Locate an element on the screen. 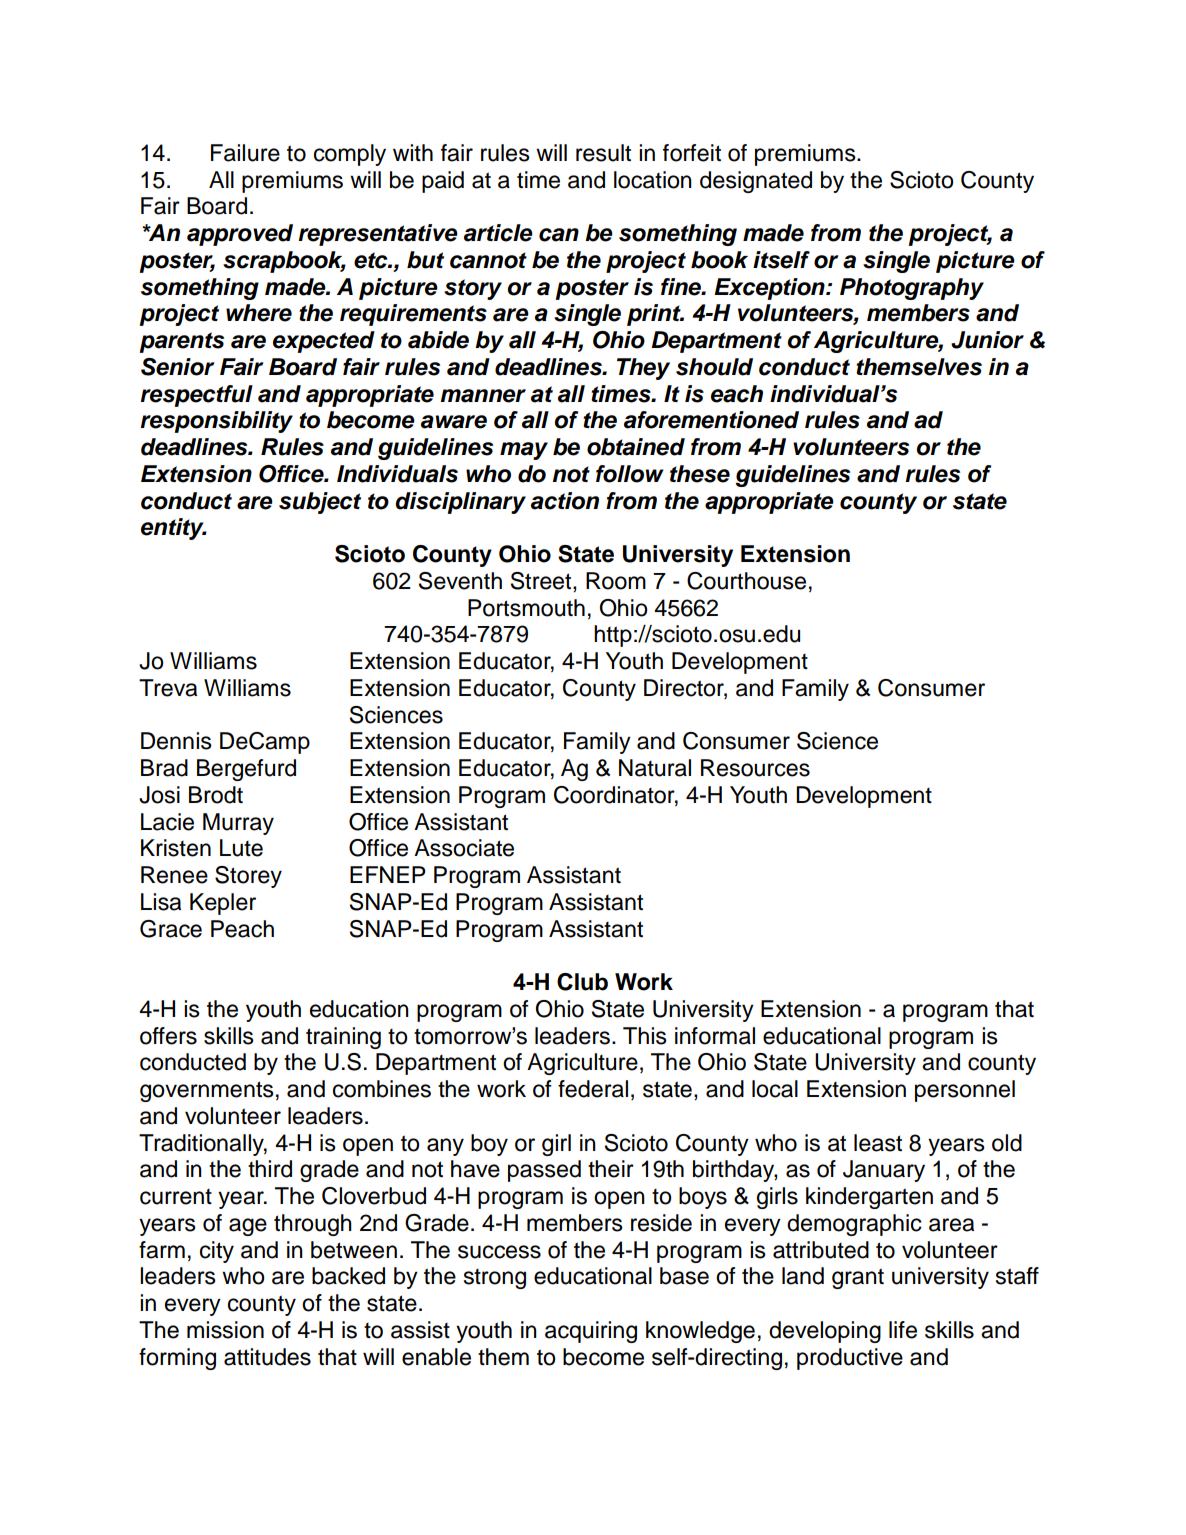  Room is located at coordinates (616, 581).
